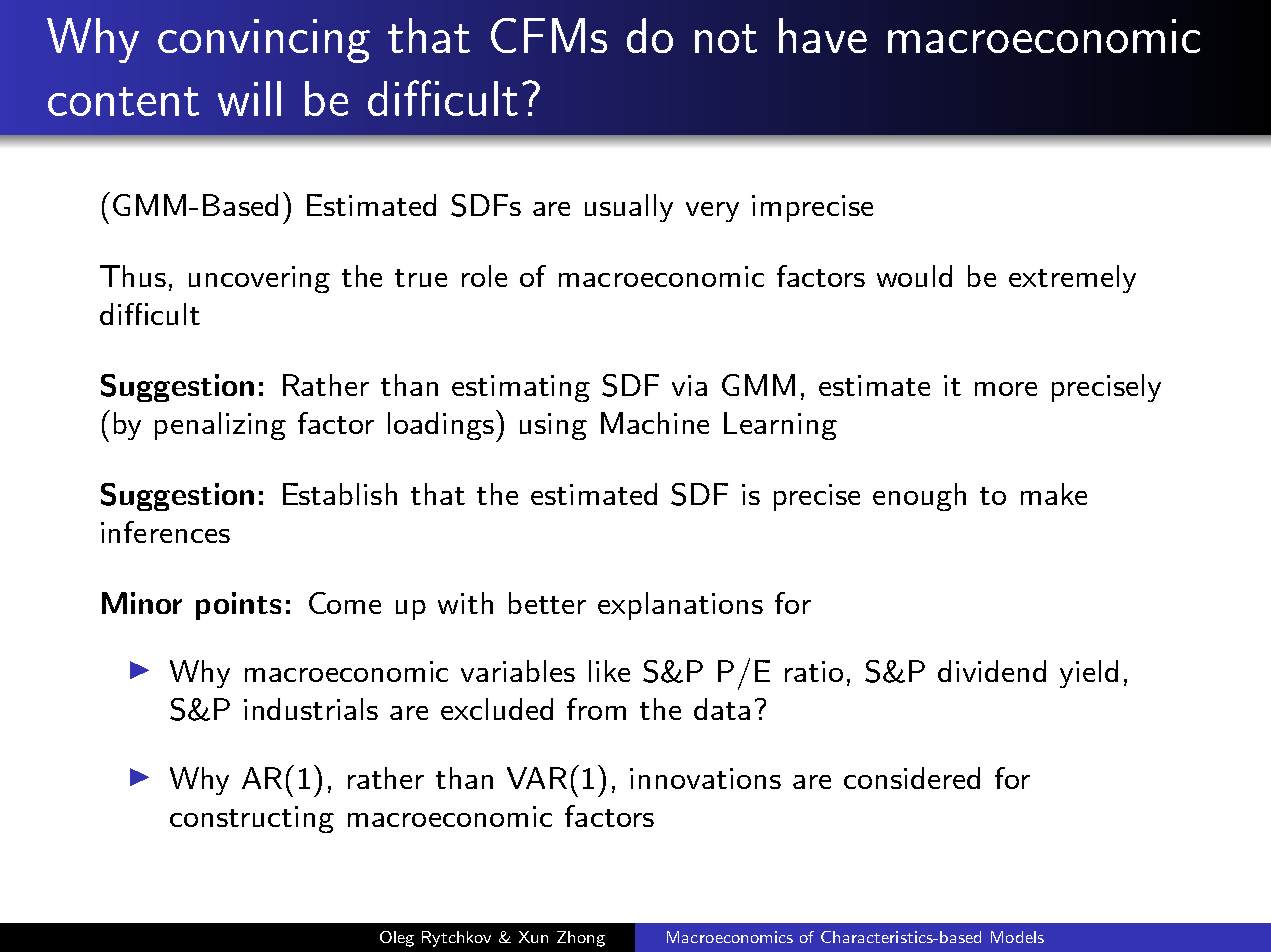 The width and height of the page is (1271, 952). What do you see at coordinates (726, 38) in the page?
I see `not` at bounding box center [726, 38].
